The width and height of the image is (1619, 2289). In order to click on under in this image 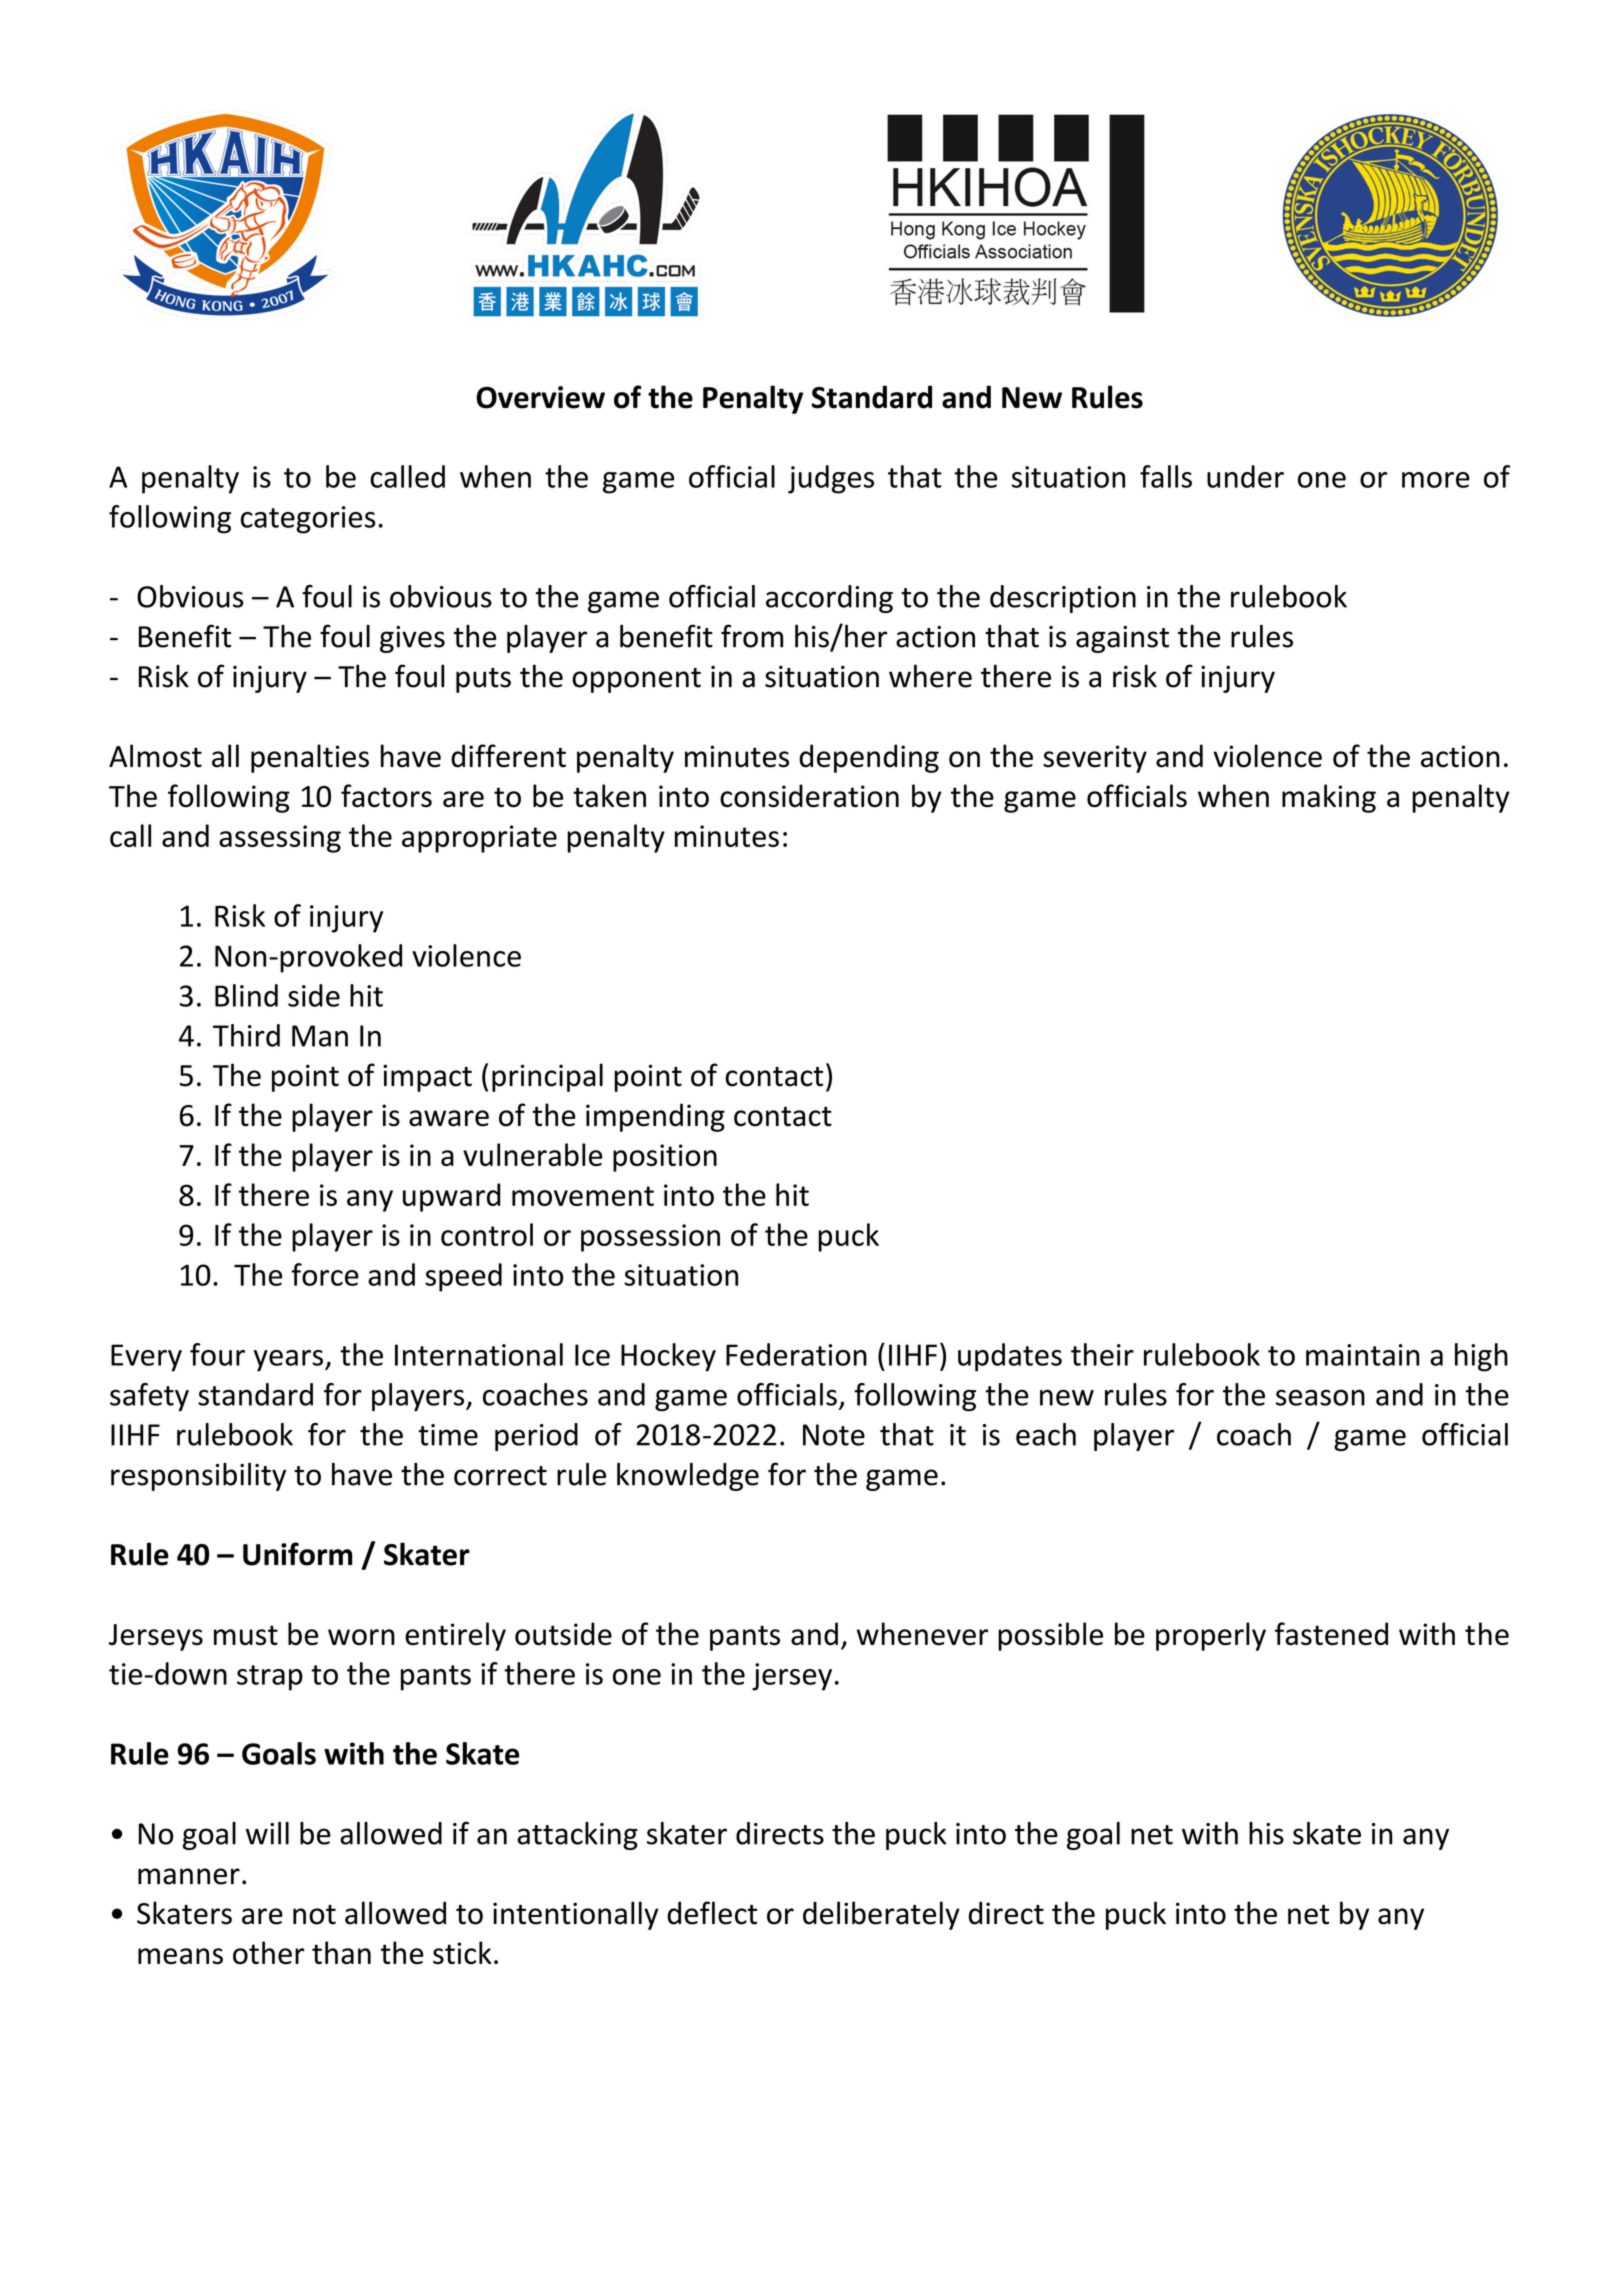, I will do `click(1245, 476)`.
